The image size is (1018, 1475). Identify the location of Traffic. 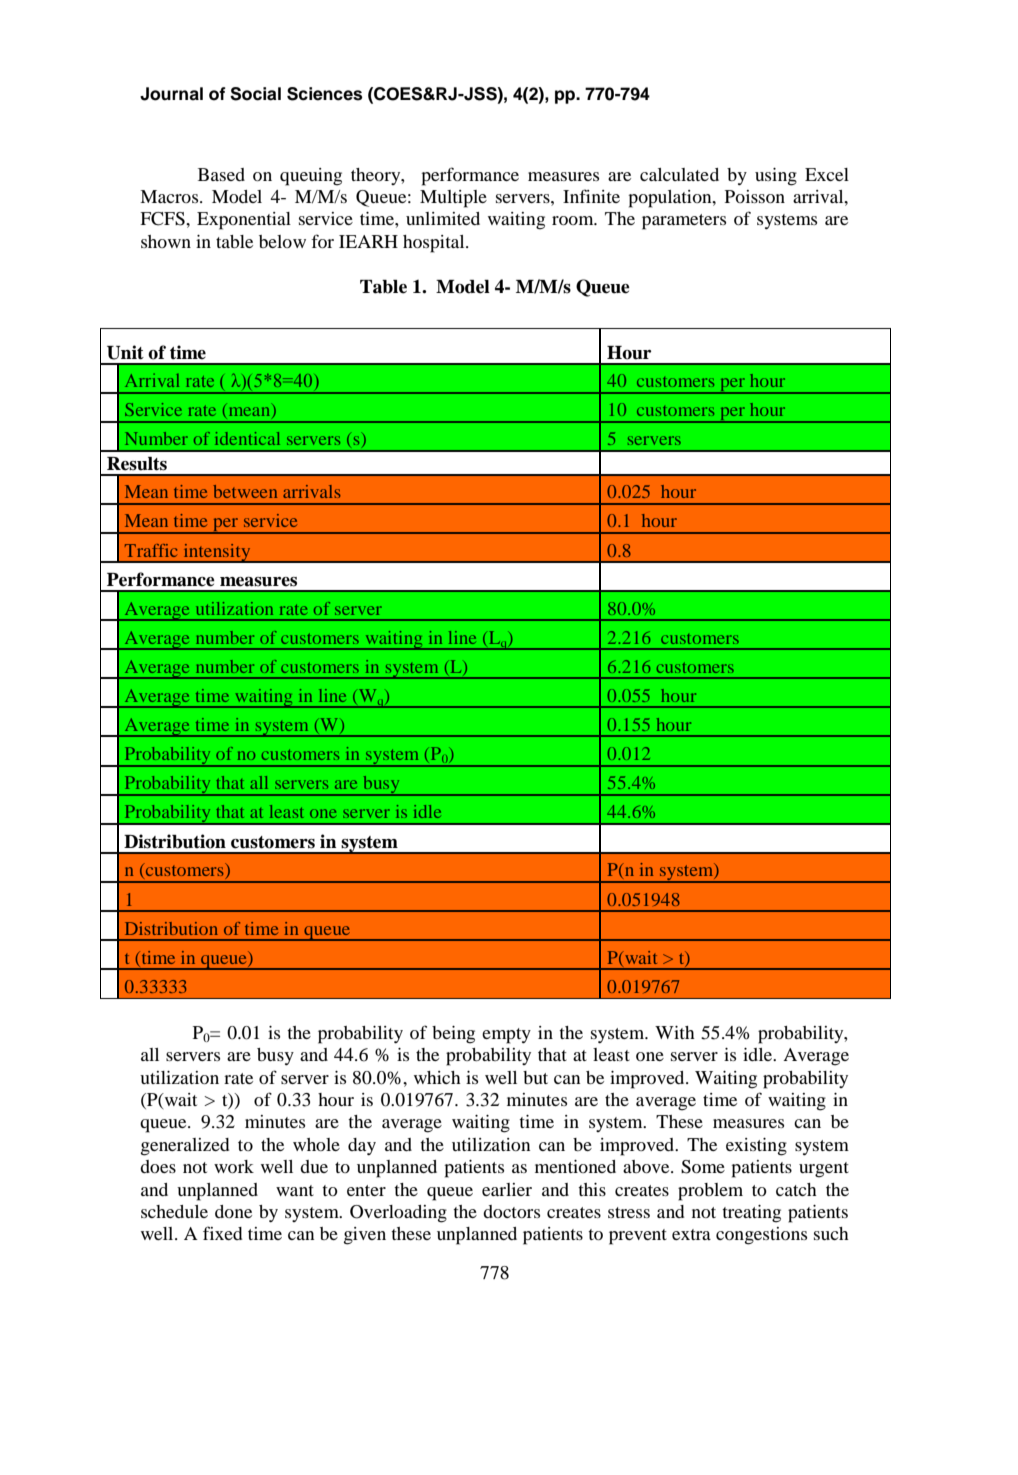
(151, 550).
